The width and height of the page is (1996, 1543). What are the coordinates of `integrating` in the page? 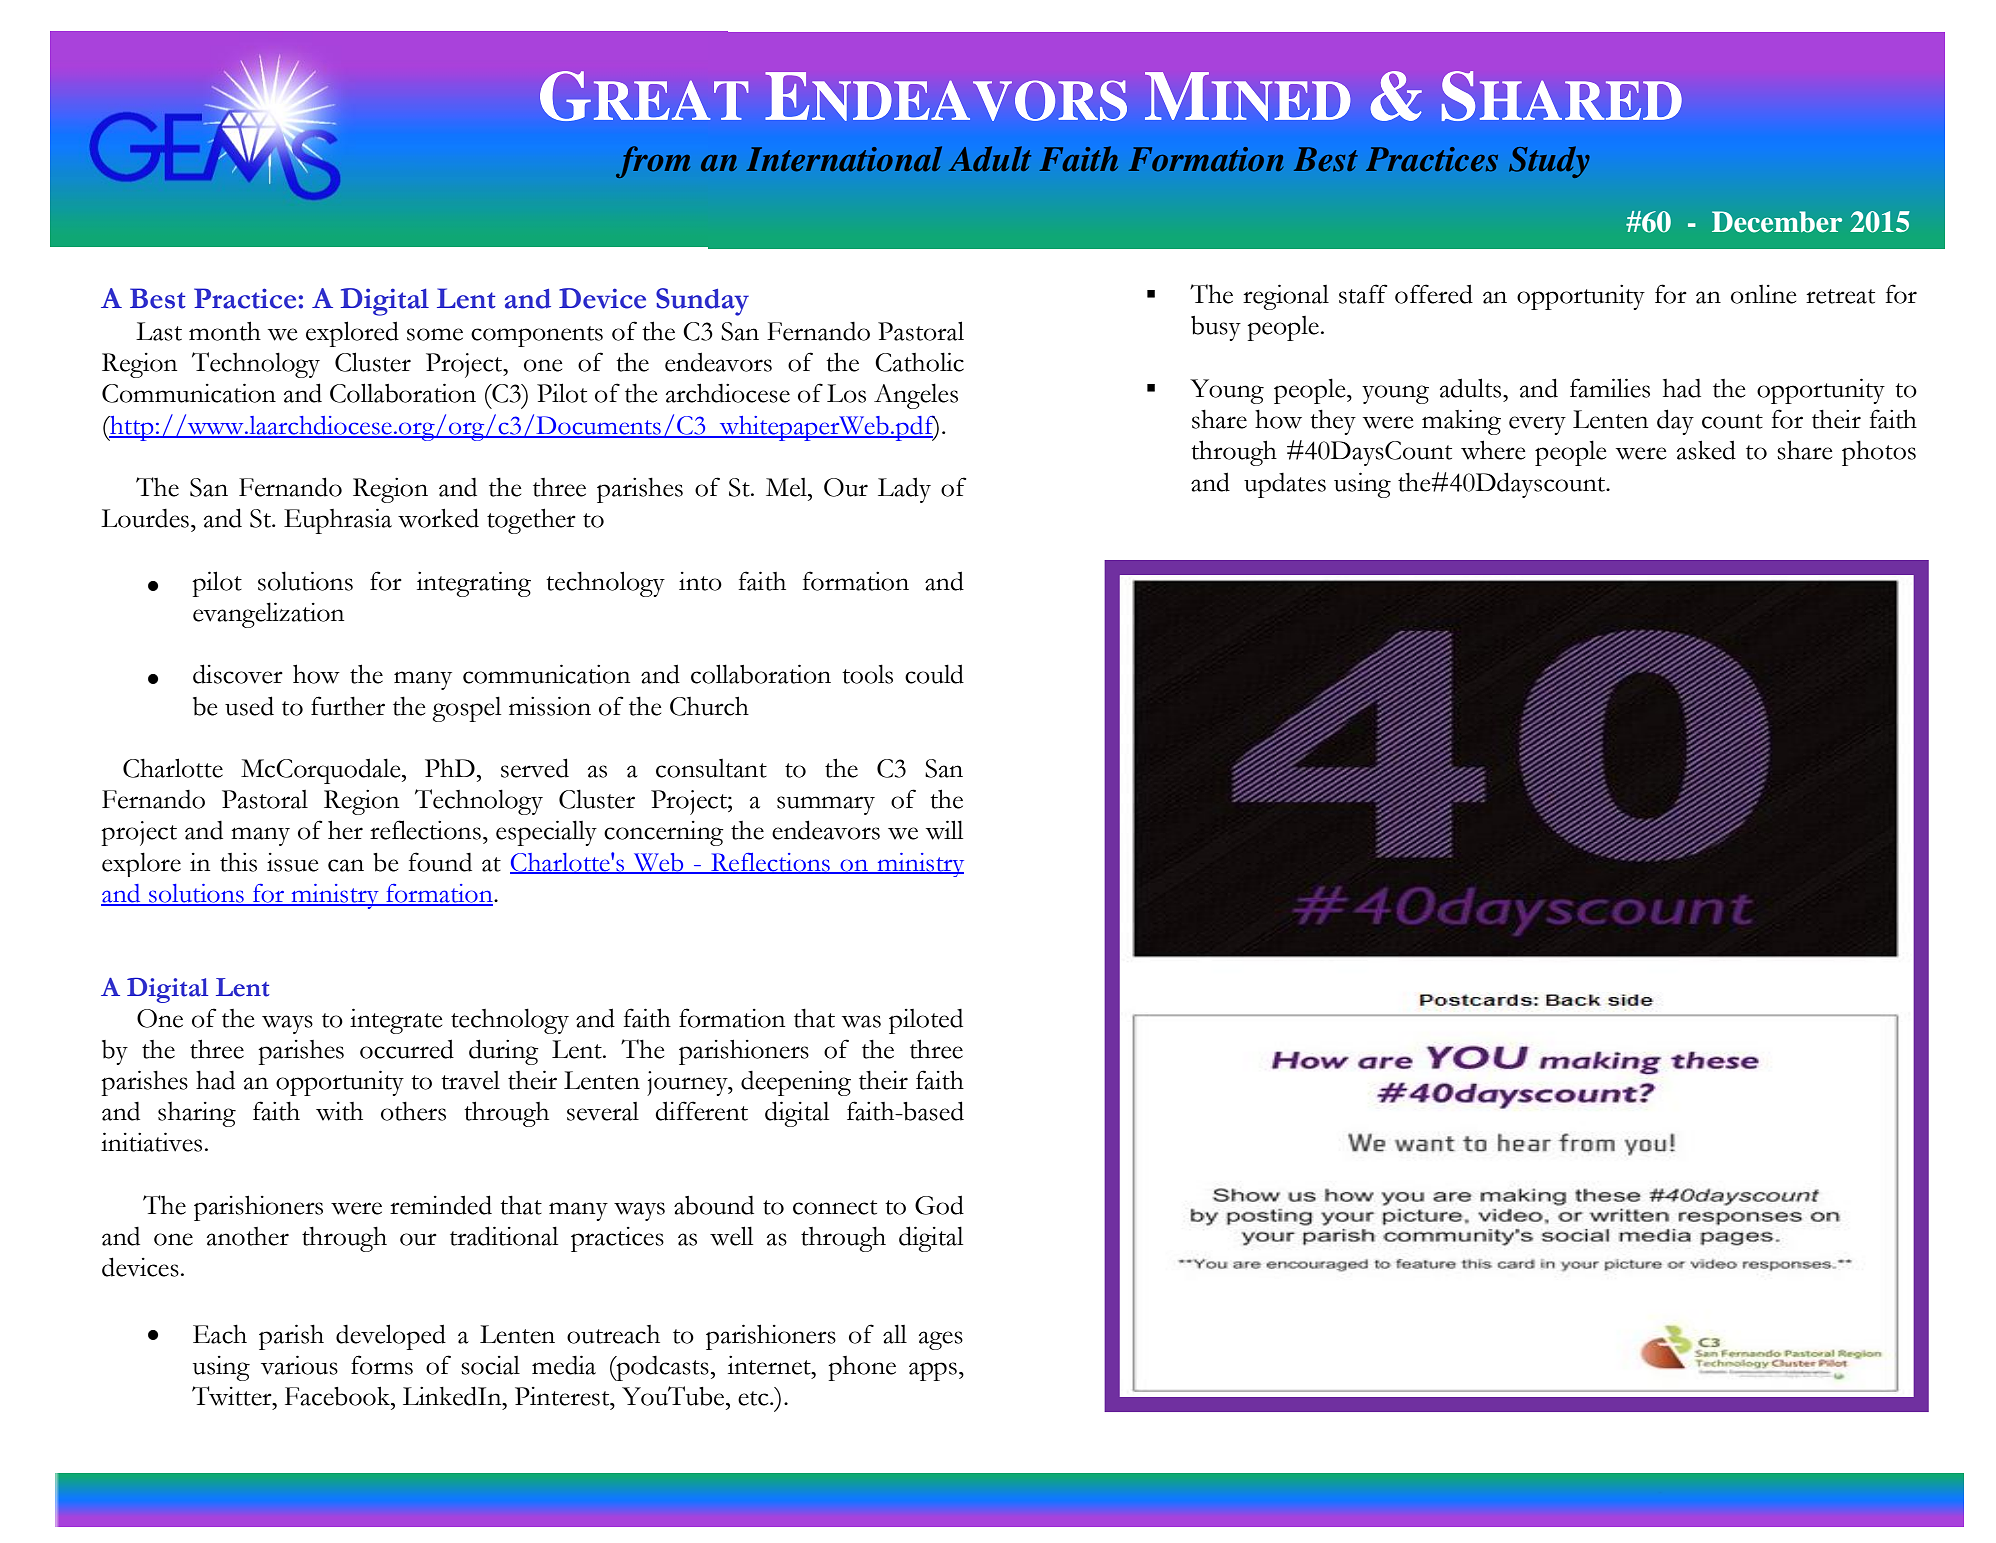 It's located at (474, 584).
